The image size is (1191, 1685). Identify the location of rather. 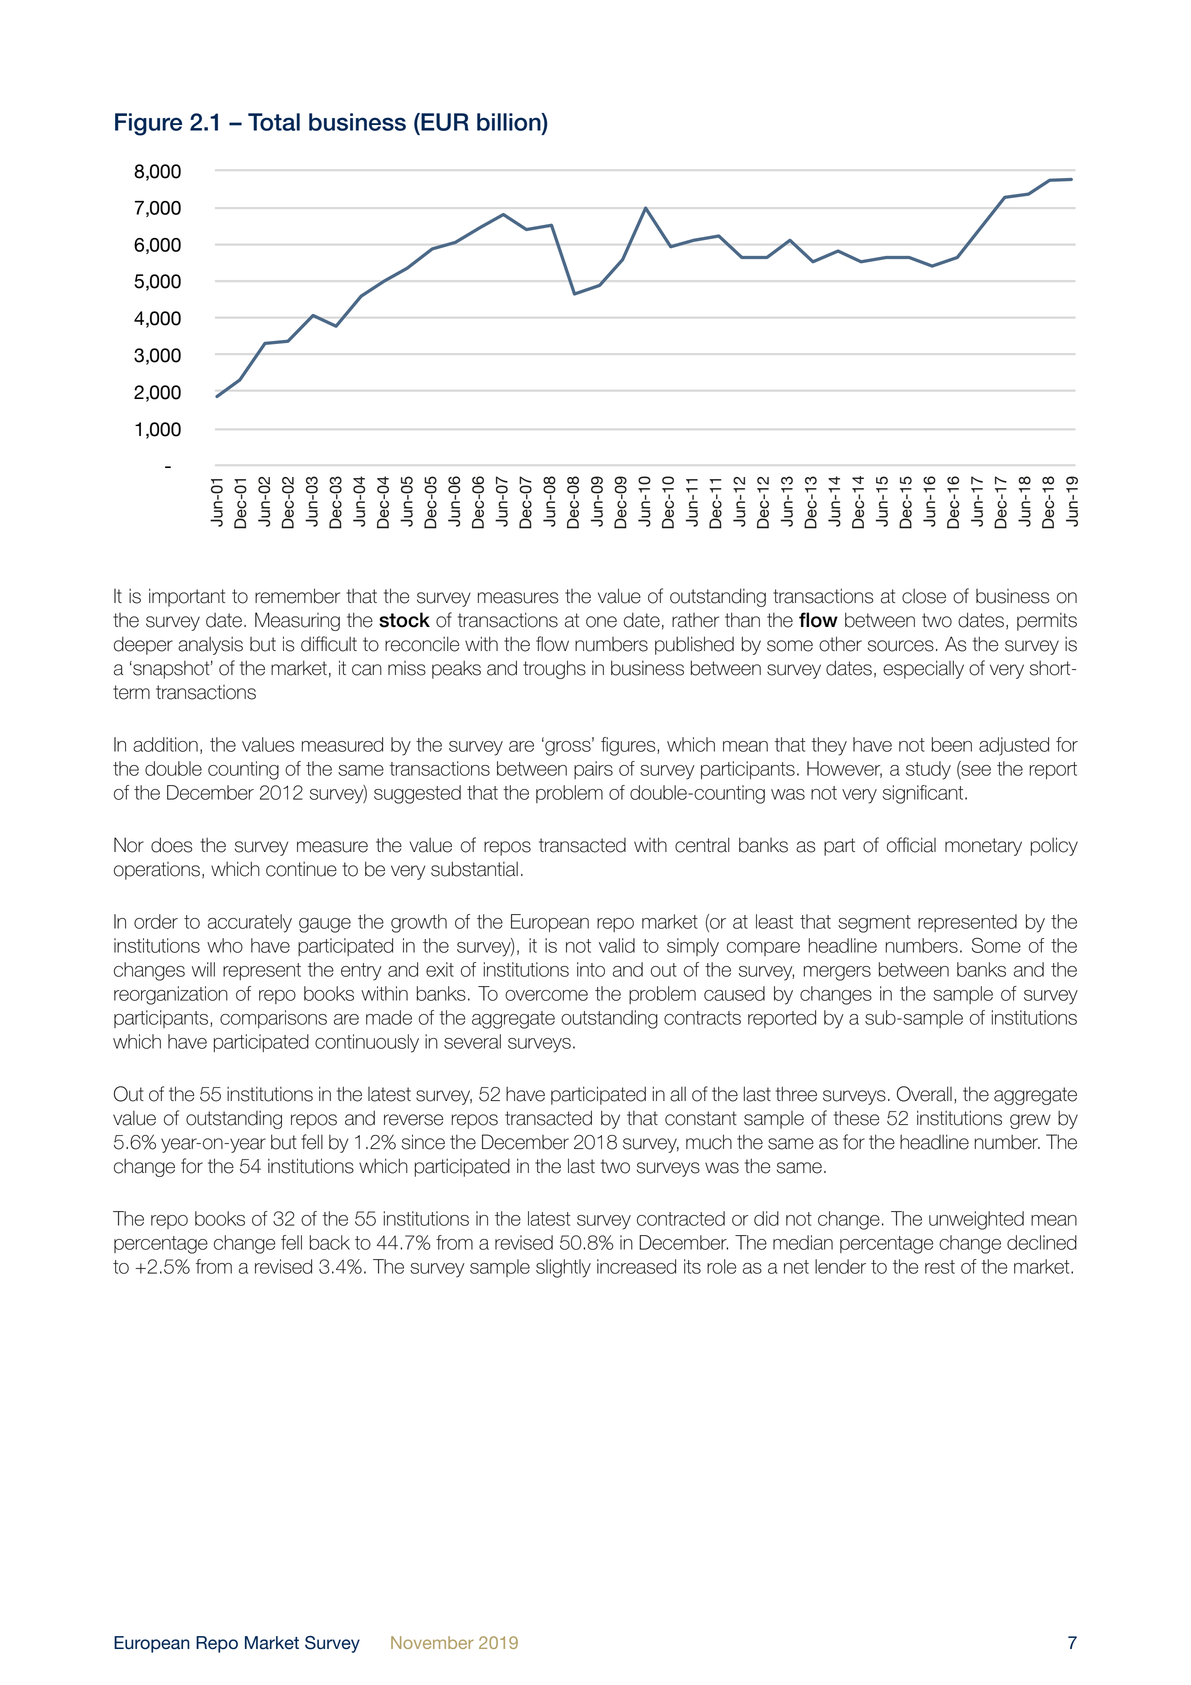
(695, 620).
